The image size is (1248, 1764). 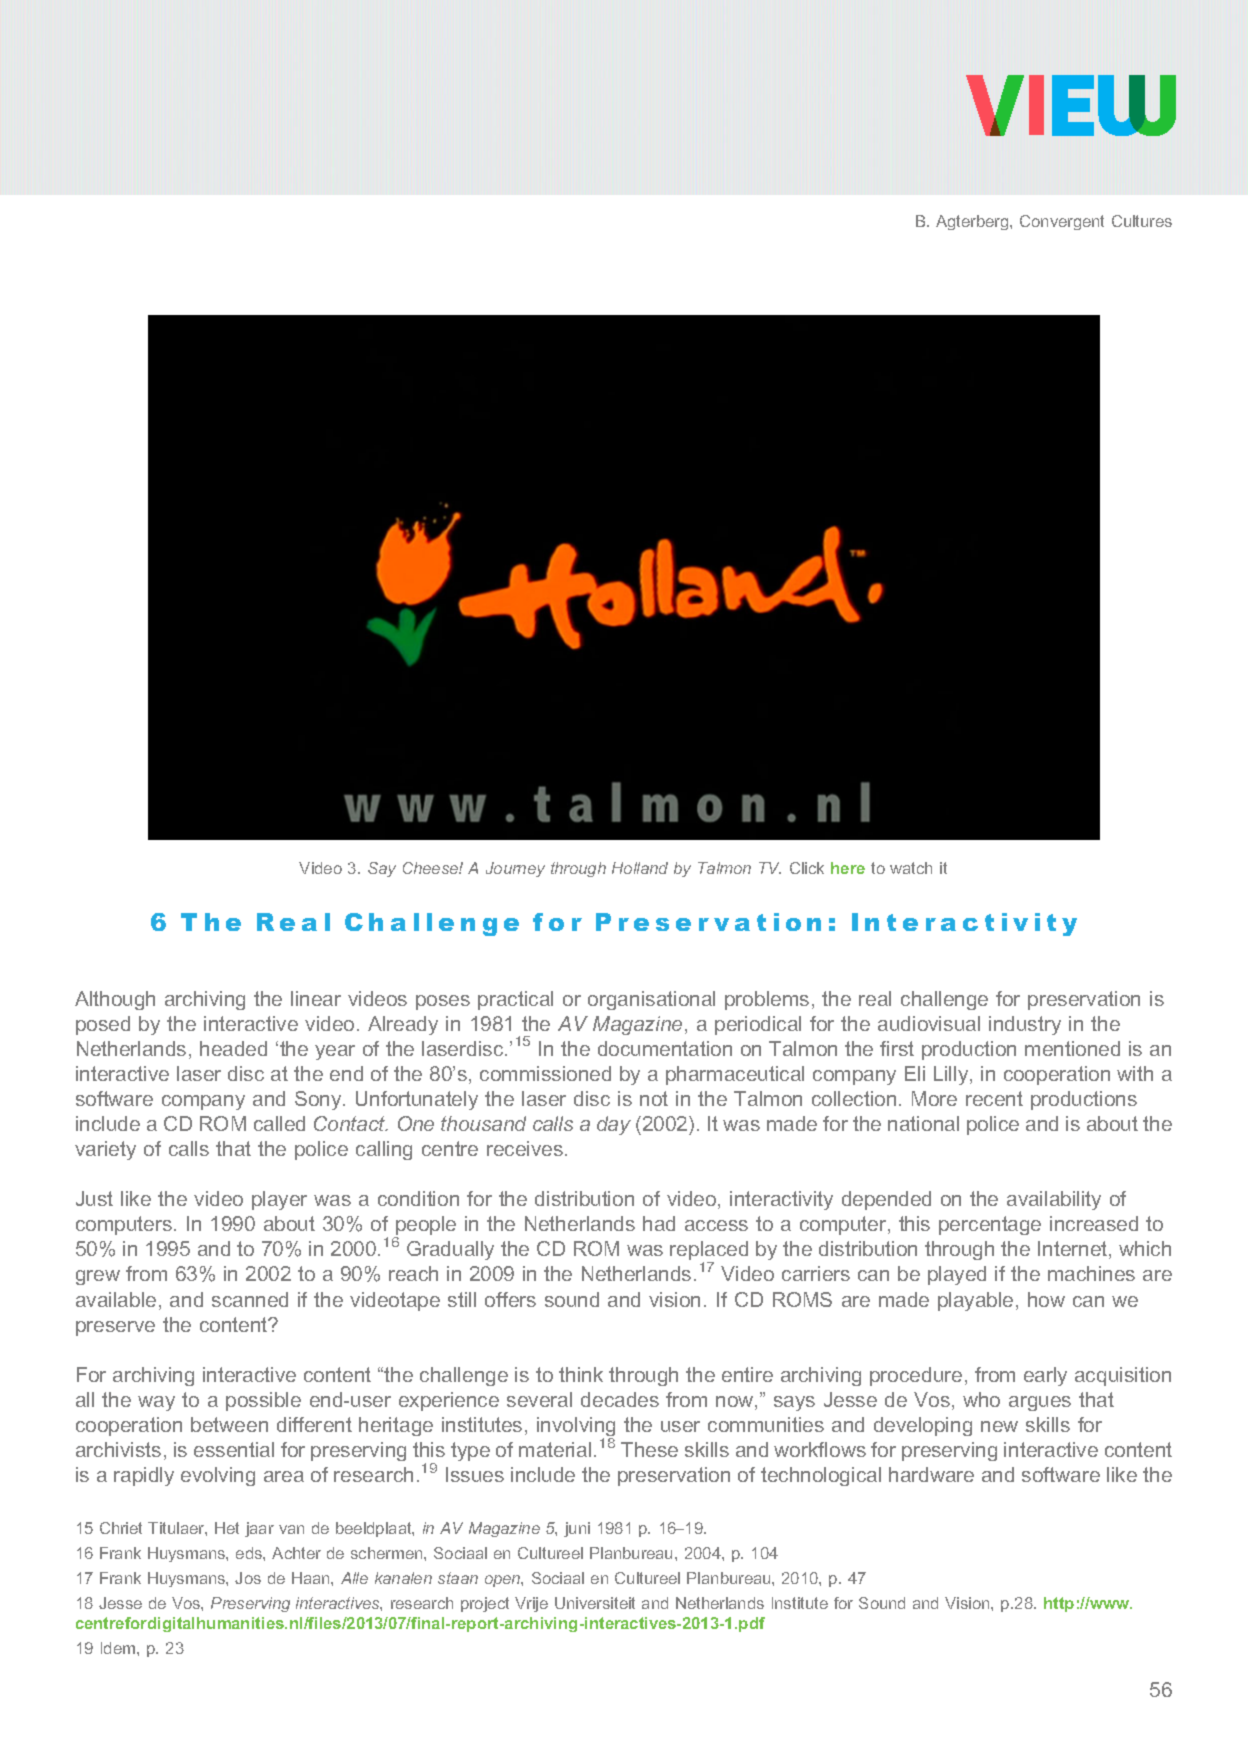 I want to click on linear, so click(x=316, y=998).
